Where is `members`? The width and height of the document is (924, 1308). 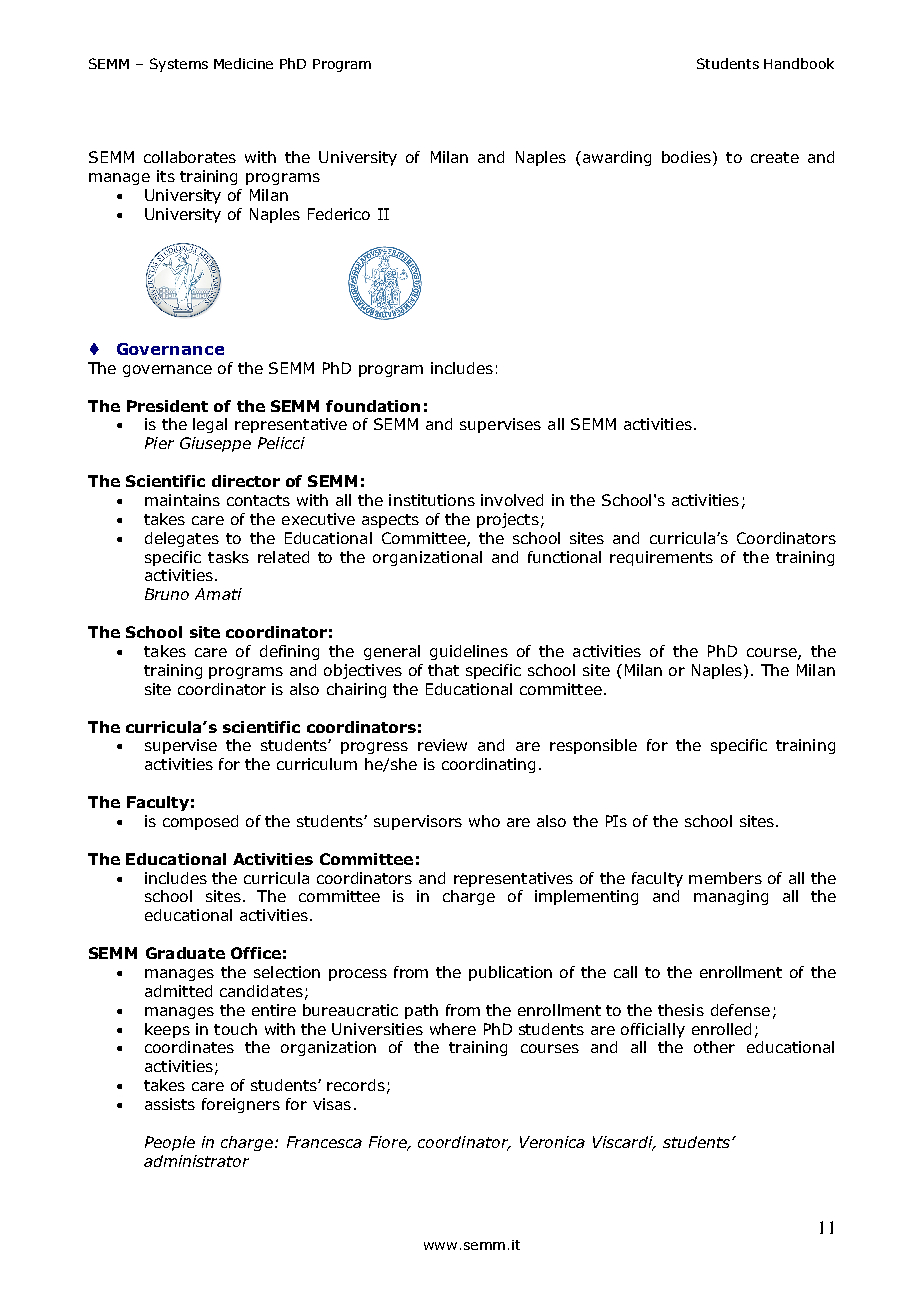
members is located at coordinates (725, 878).
